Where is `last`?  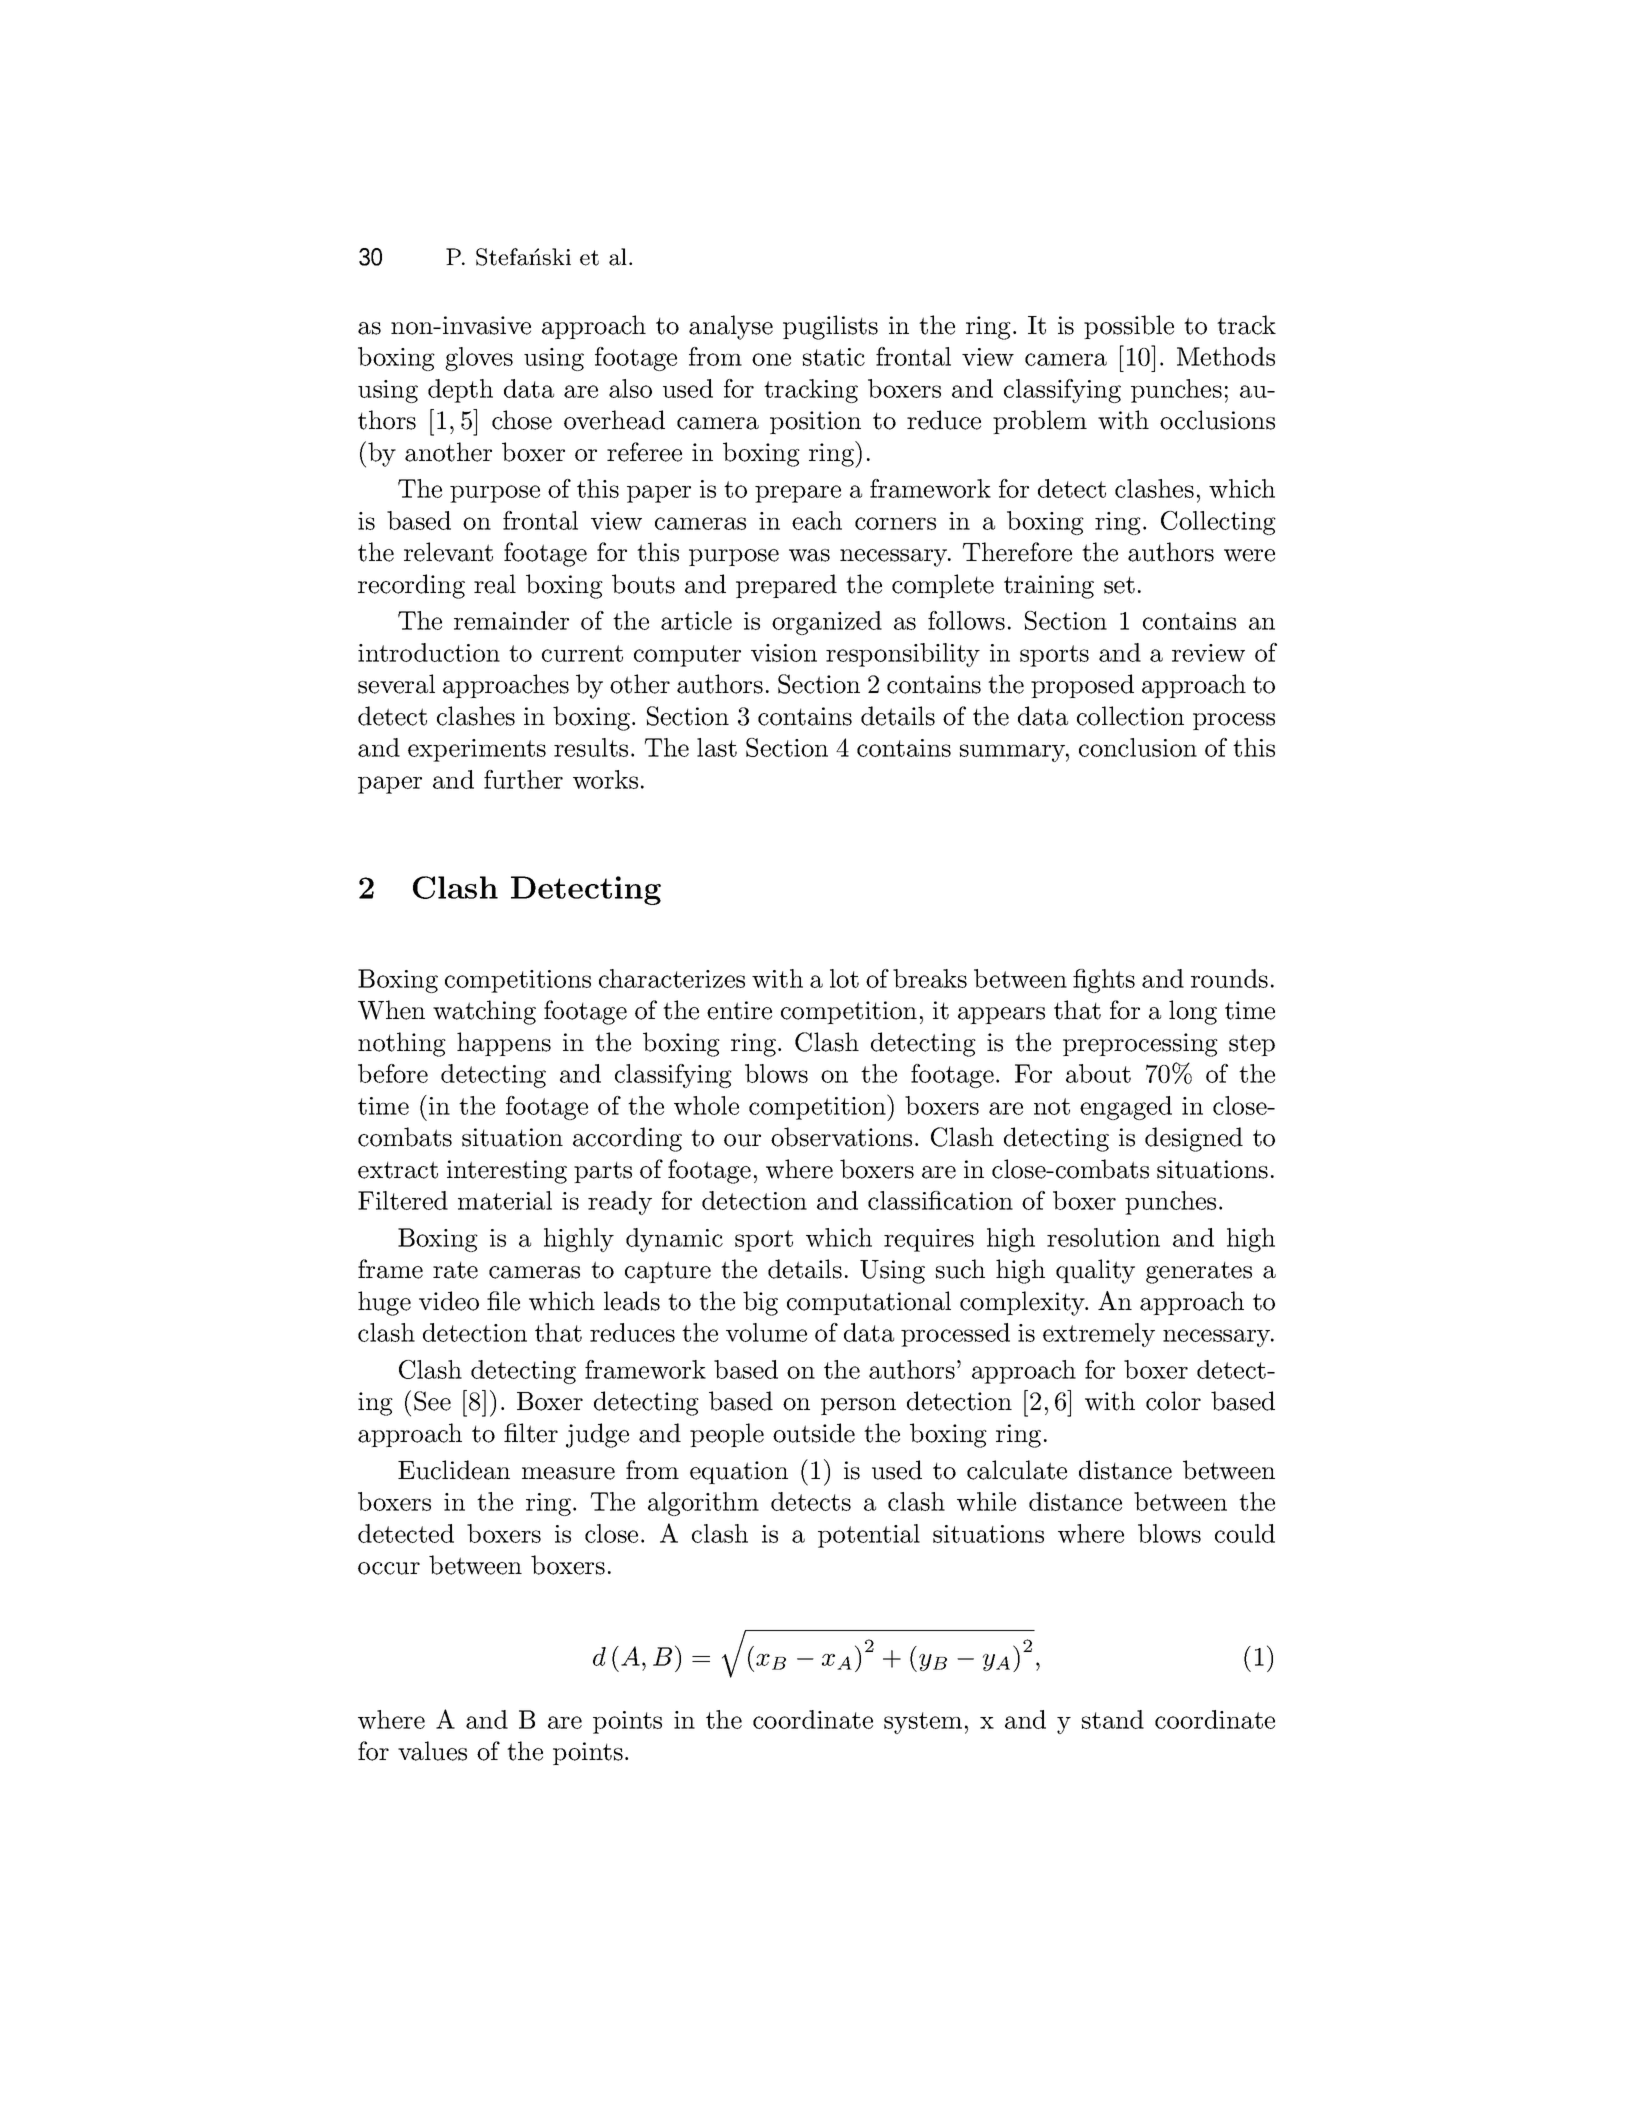
last is located at coordinates (717, 747).
